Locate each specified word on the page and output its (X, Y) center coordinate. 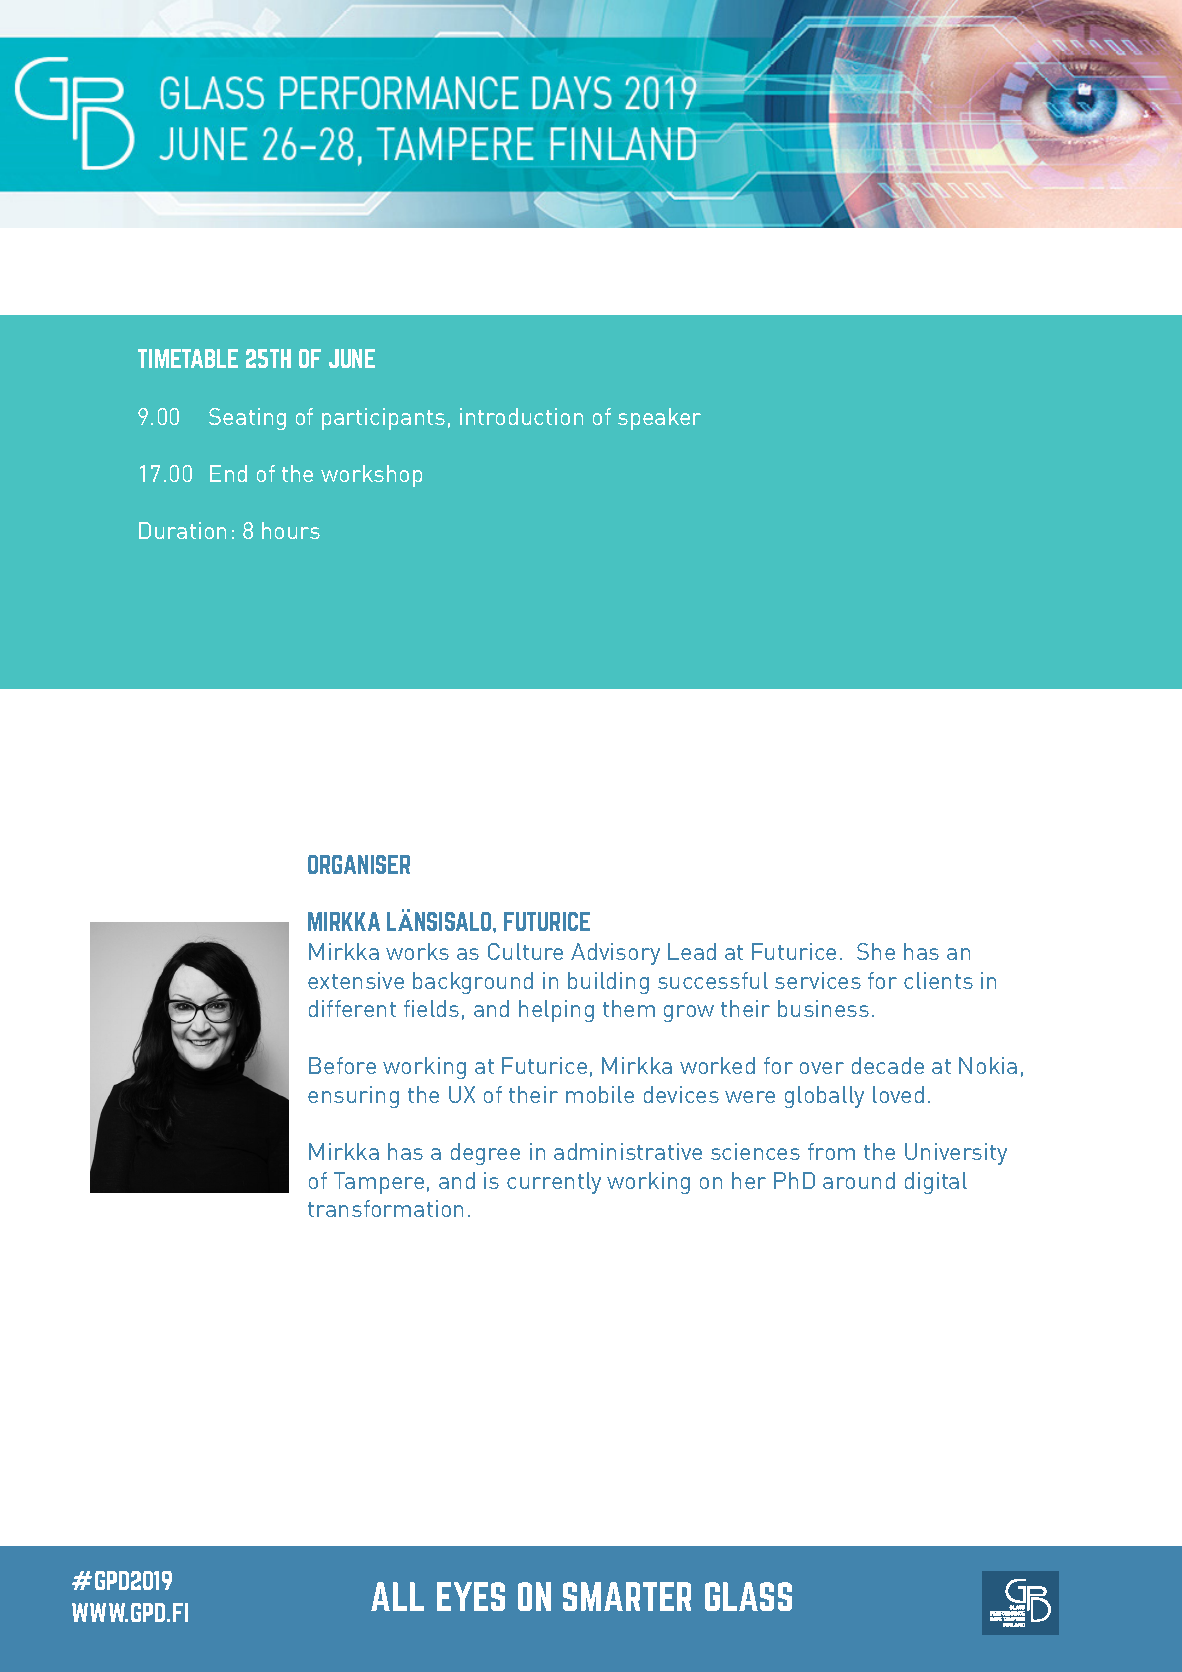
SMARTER (627, 1596)
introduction (521, 416)
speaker (659, 419)
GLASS (748, 1596)
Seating (247, 419)
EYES (471, 1596)
